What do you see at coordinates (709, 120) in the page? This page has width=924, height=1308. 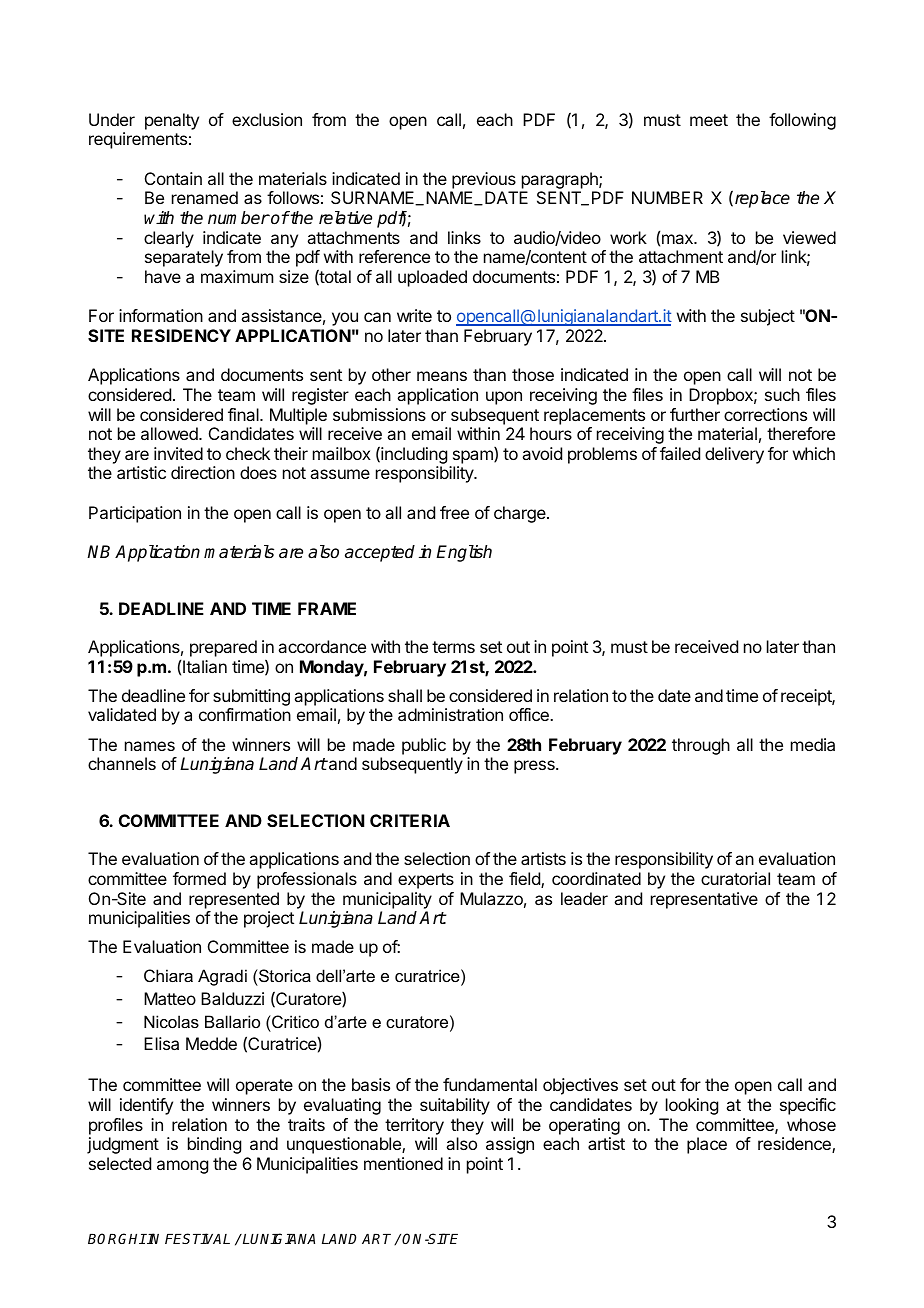 I see `meet` at bounding box center [709, 120].
